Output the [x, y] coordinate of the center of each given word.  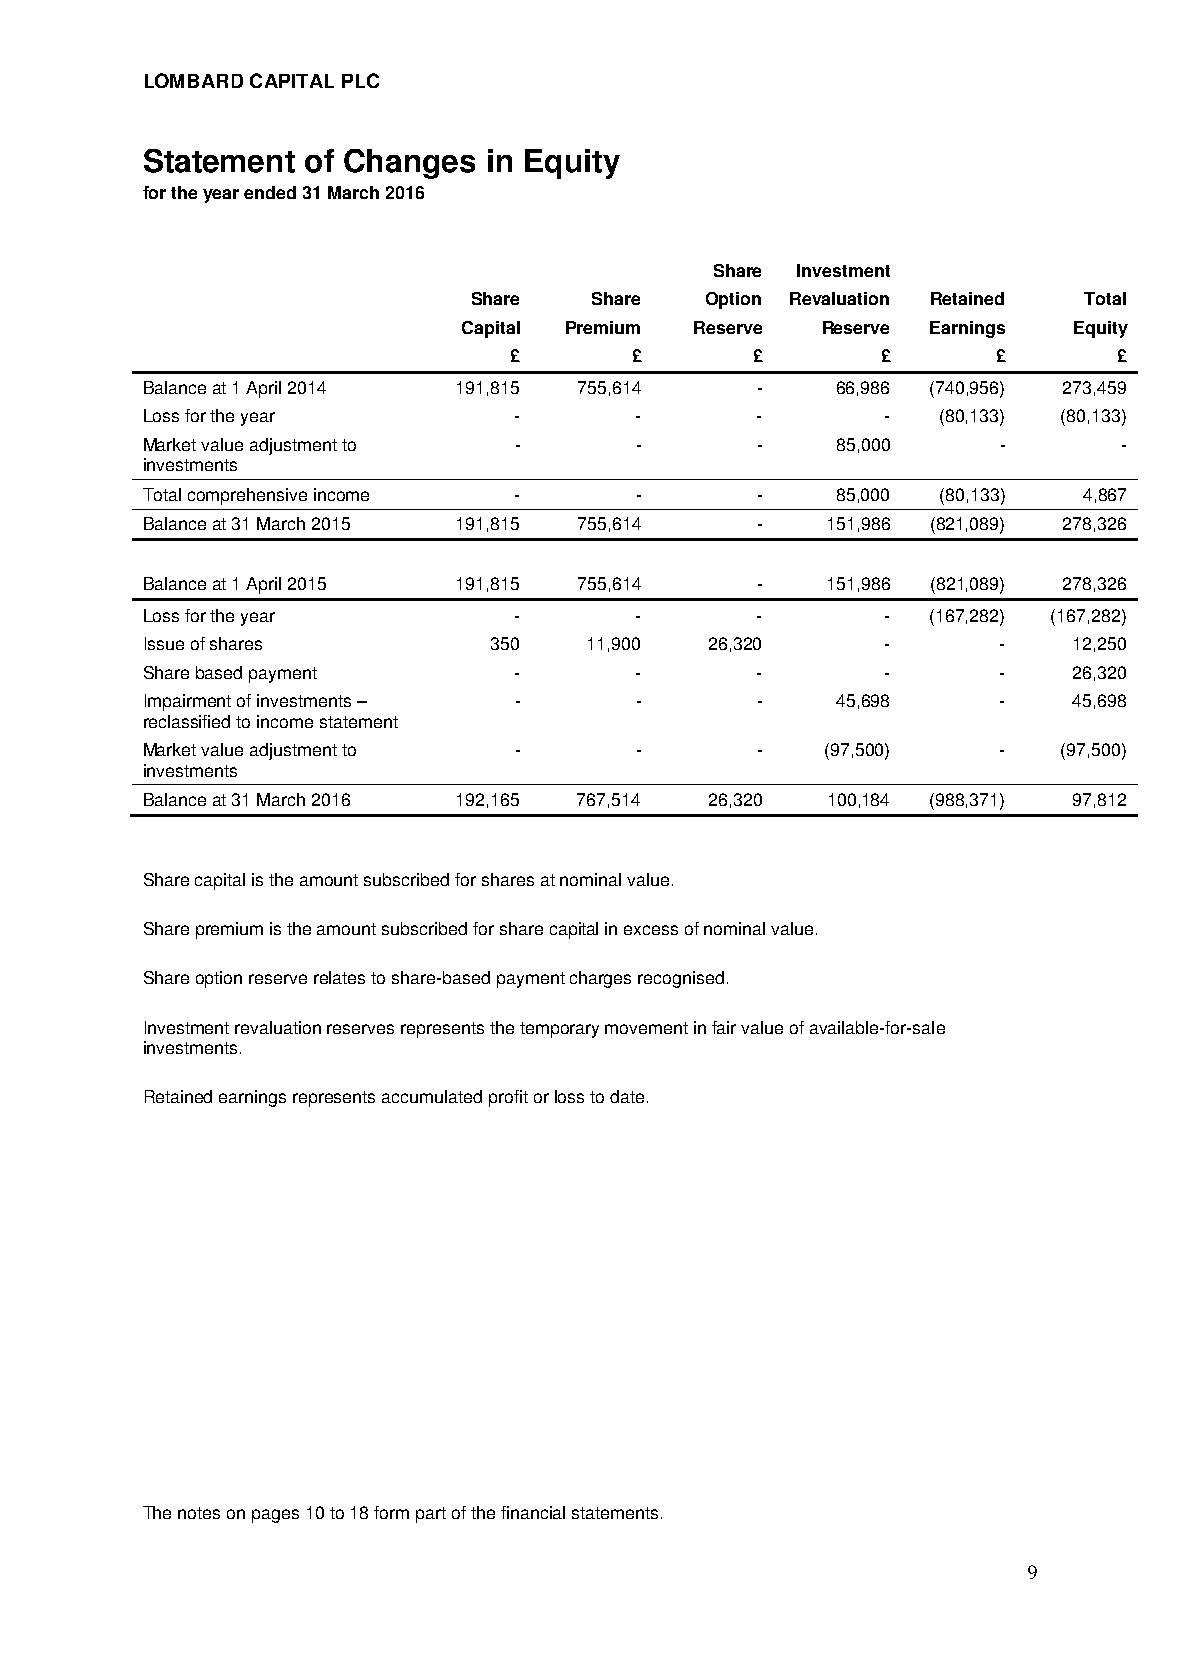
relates [339, 977]
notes [199, 1513]
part [431, 1515]
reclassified [187, 721]
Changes [409, 164]
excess [651, 930]
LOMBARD [194, 80]
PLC [360, 80]
